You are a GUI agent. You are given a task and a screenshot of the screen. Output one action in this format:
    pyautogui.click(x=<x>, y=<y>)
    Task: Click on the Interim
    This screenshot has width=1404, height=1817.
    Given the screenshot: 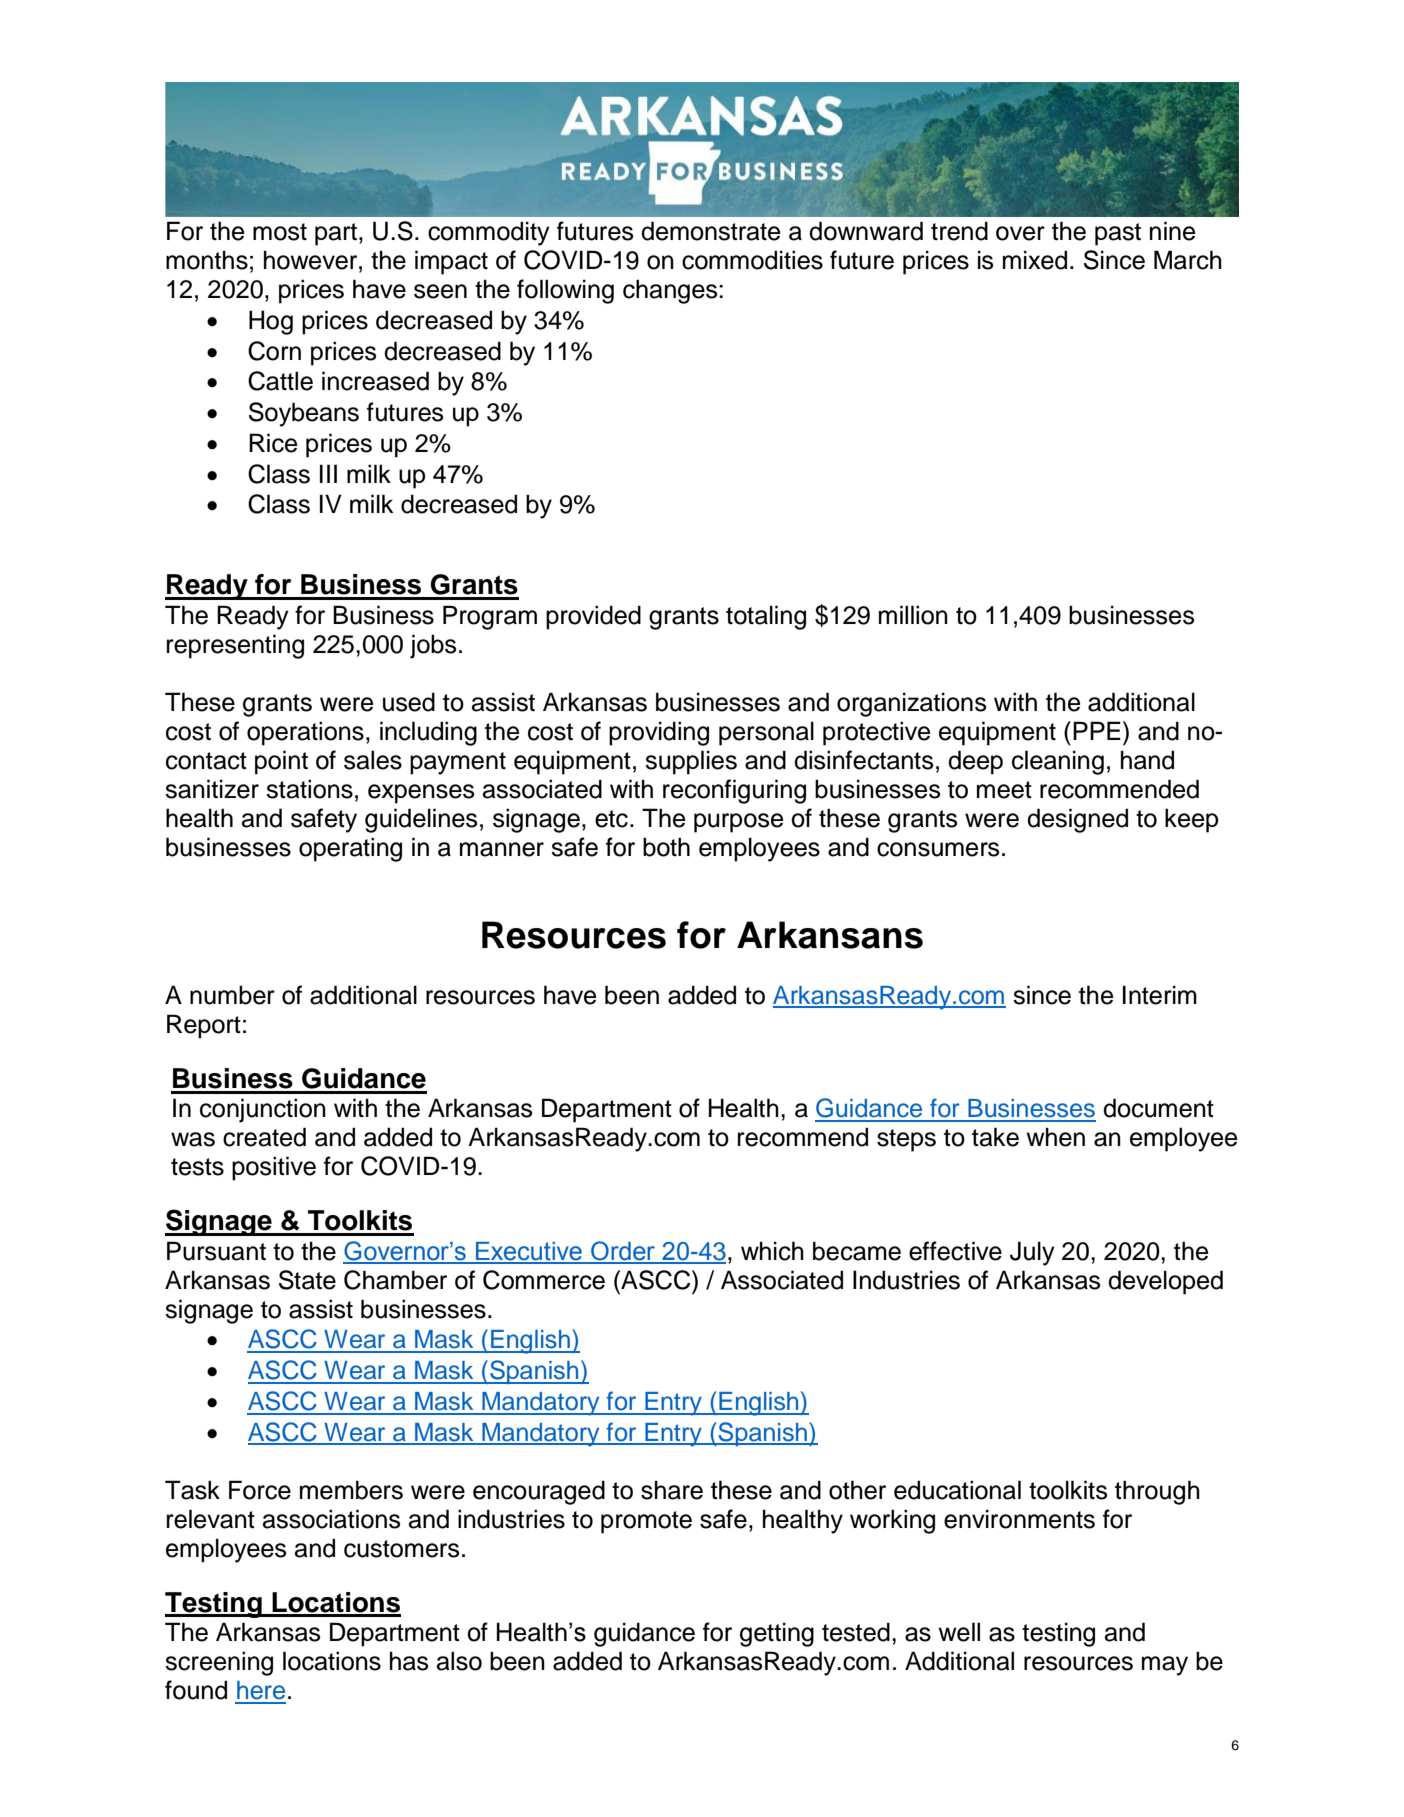 What is the action you would take?
    pyautogui.click(x=1160, y=995)
